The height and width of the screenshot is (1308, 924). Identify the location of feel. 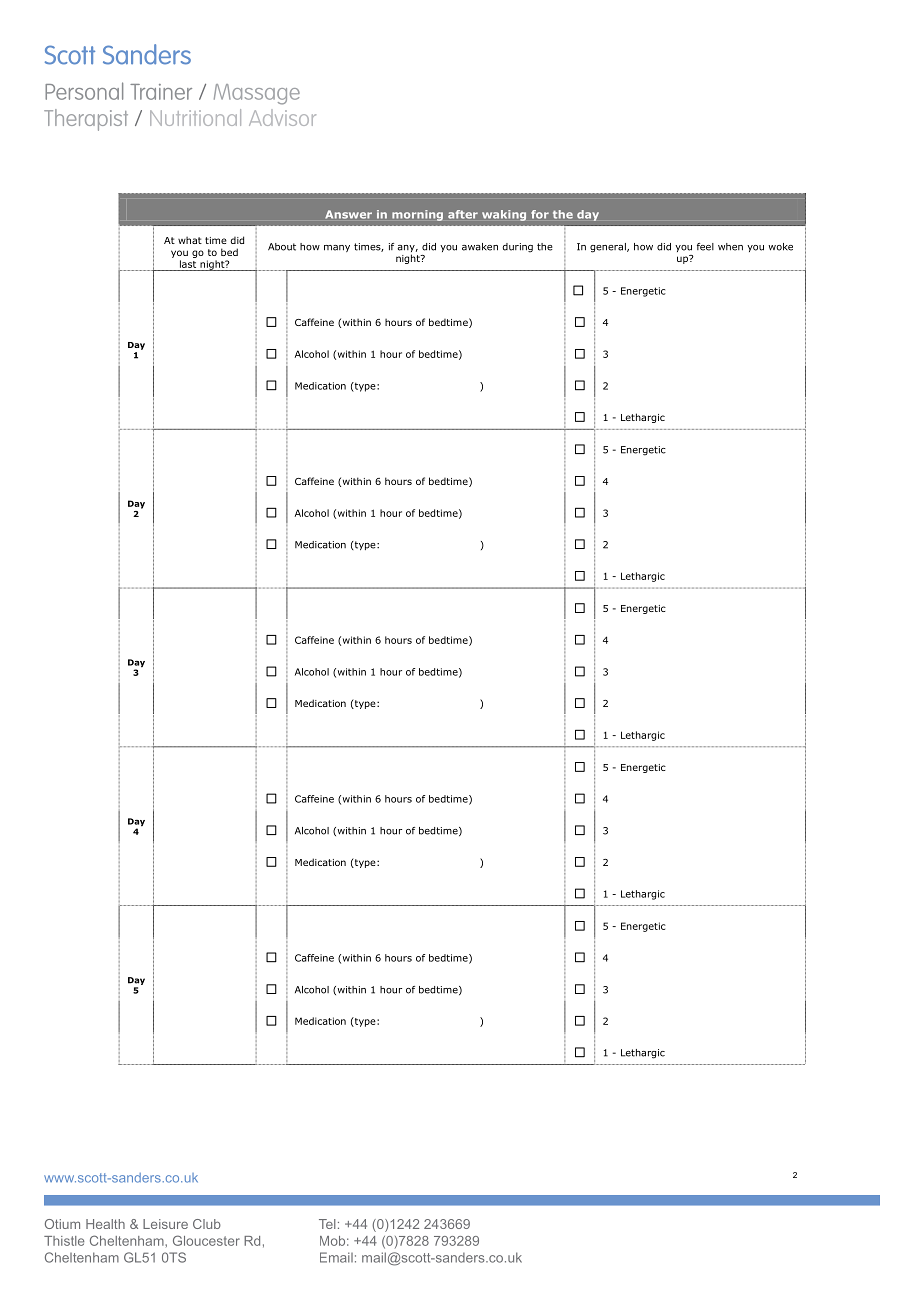
(705, 247).
